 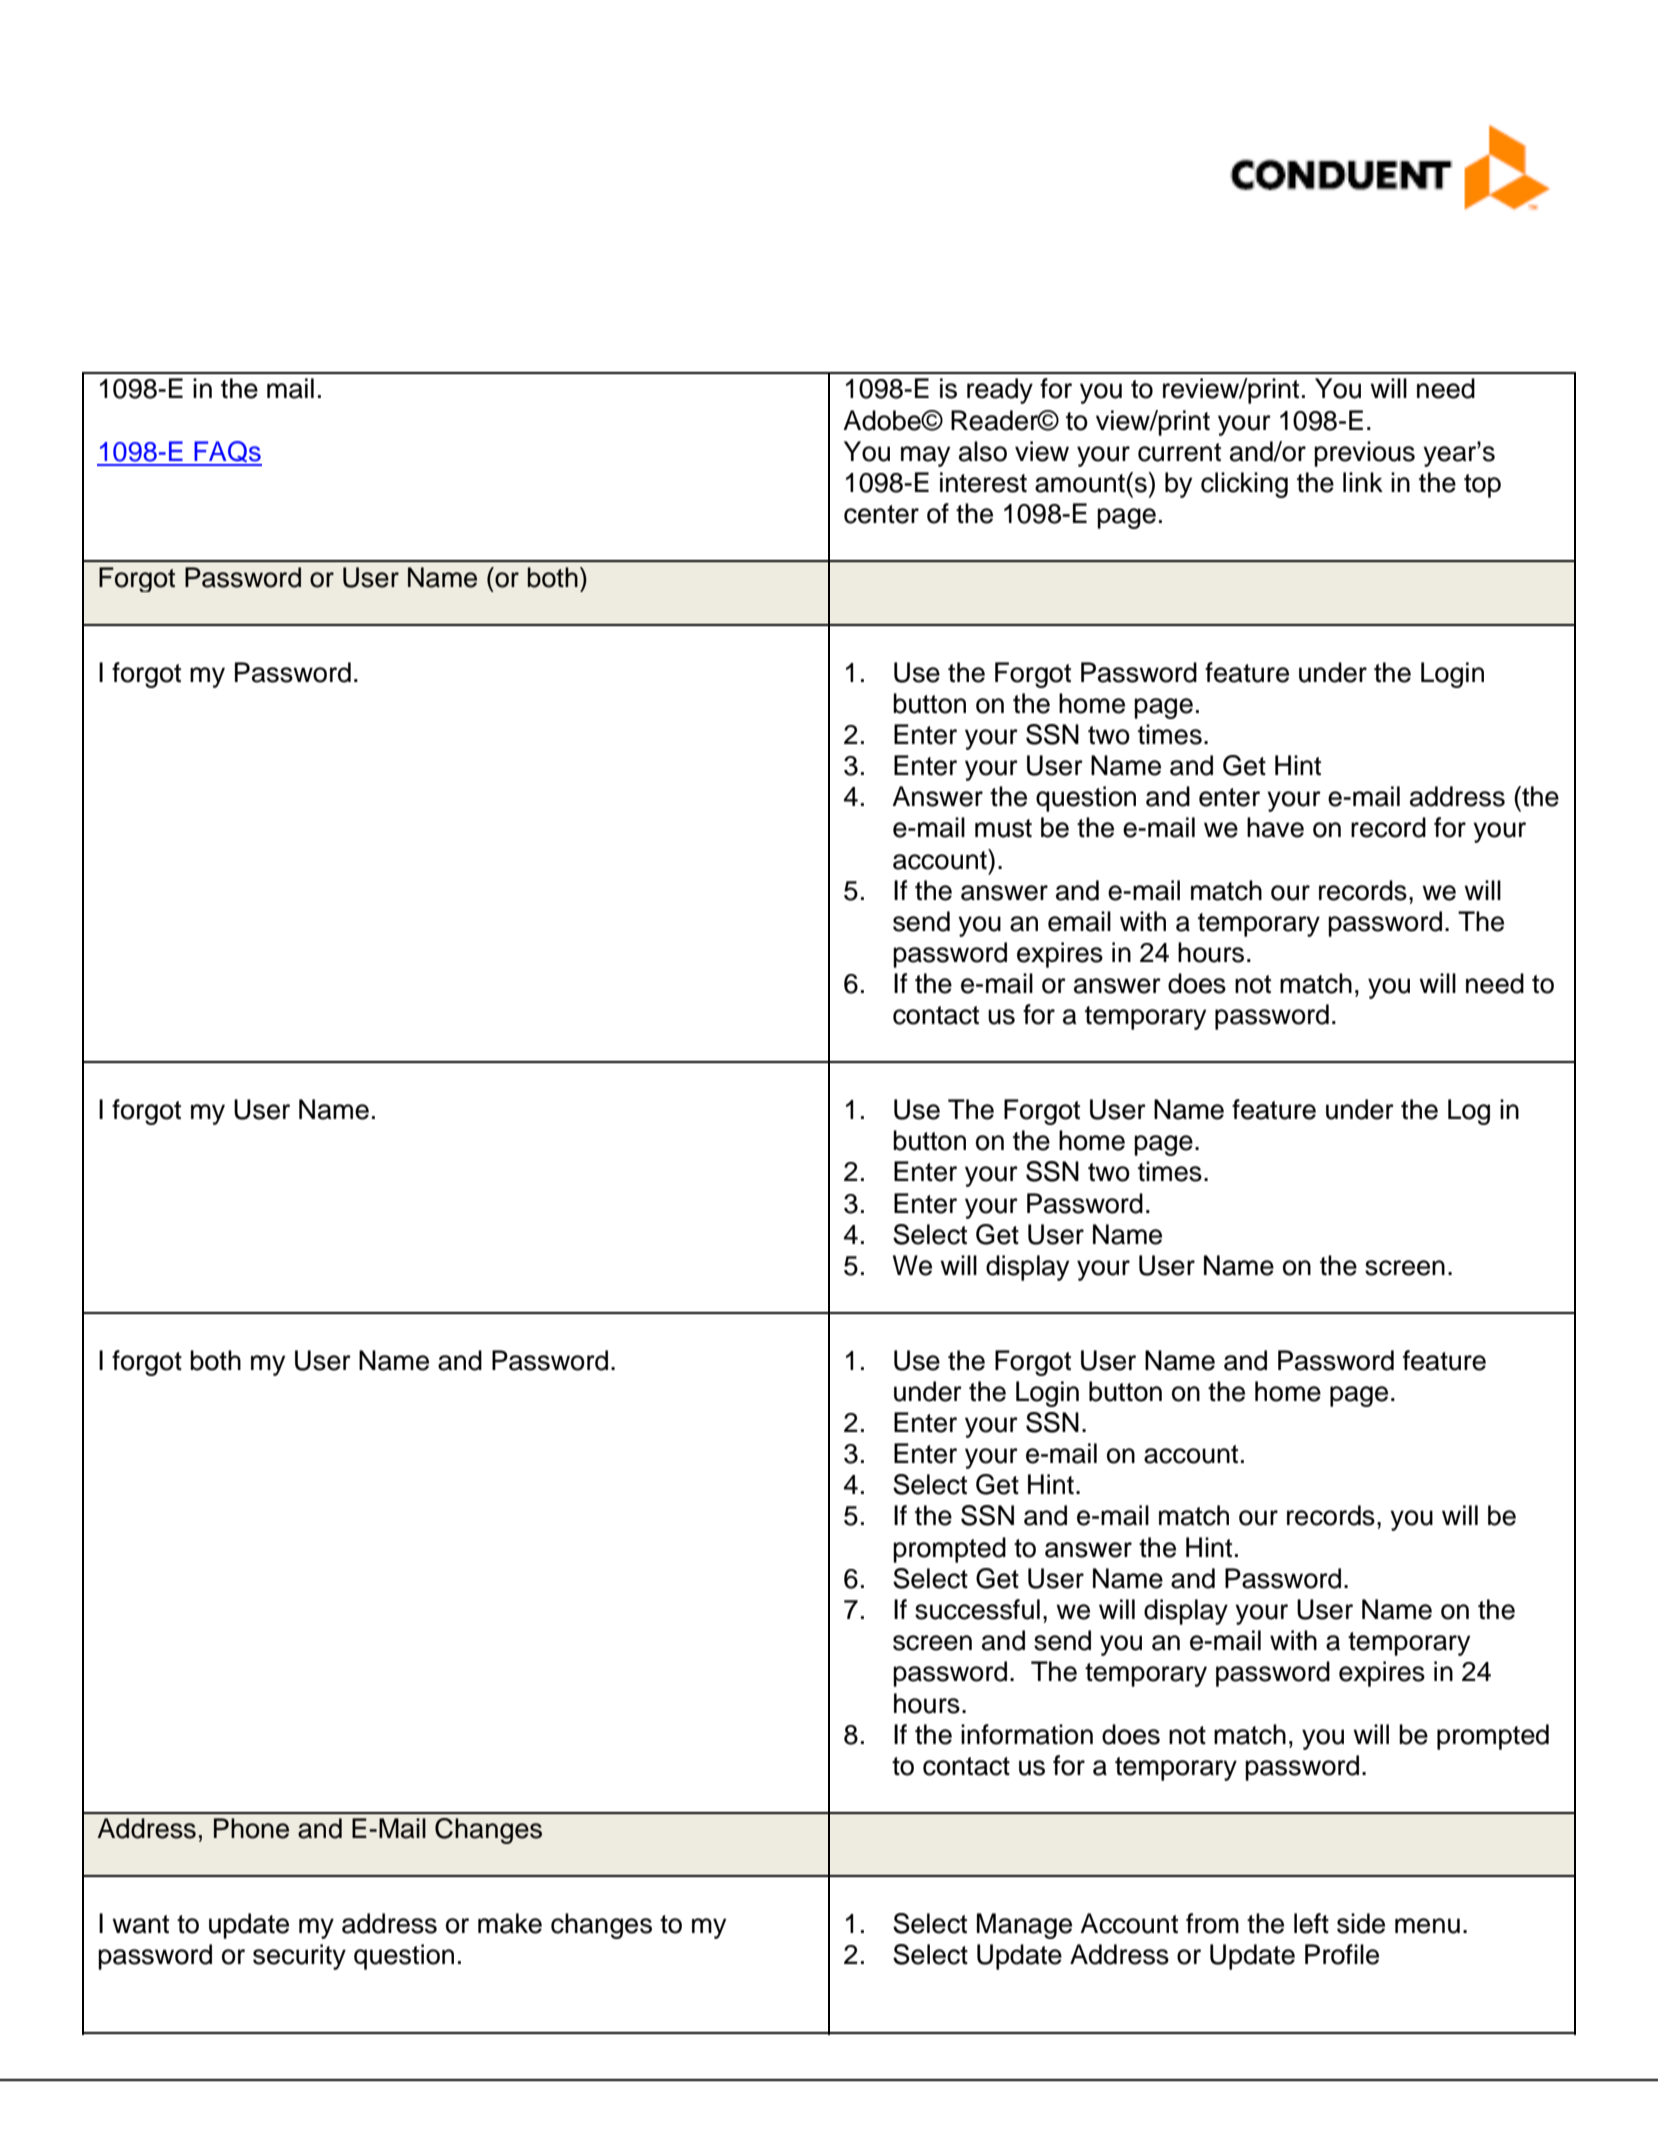 I want to click on link, so click(x=1363, y=482).
